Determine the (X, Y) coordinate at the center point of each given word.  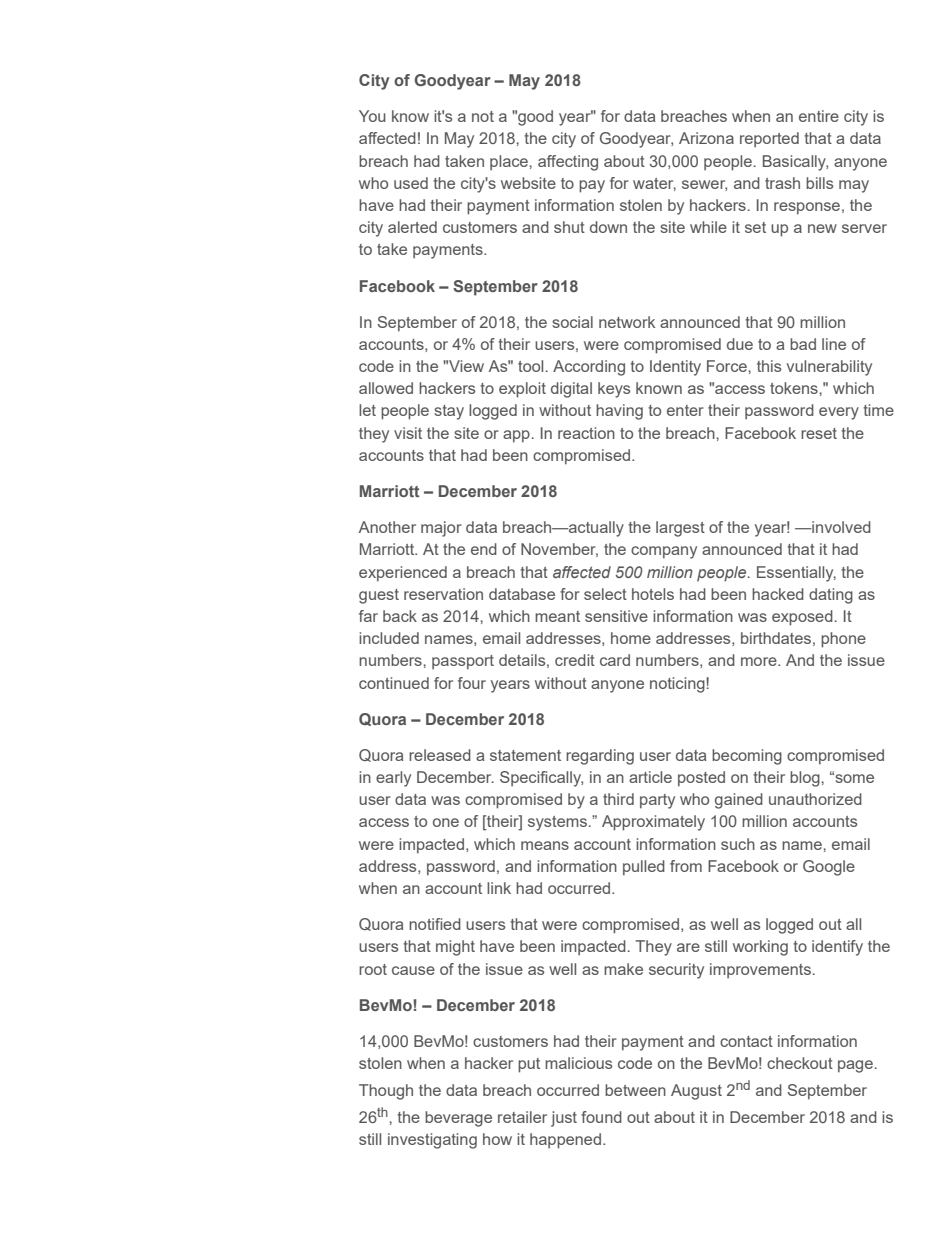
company (664, 552)
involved (840, 527)
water (654, 184)
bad (803, 344)
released (440, 755)
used (411, 183)
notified (435, 924)
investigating (432, 1141)
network (627, 322)
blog (806, 779)
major (441, 529)
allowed (386, 388)
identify (837, 948)
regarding (600, 757)
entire (819, 116)
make (623, 969)
